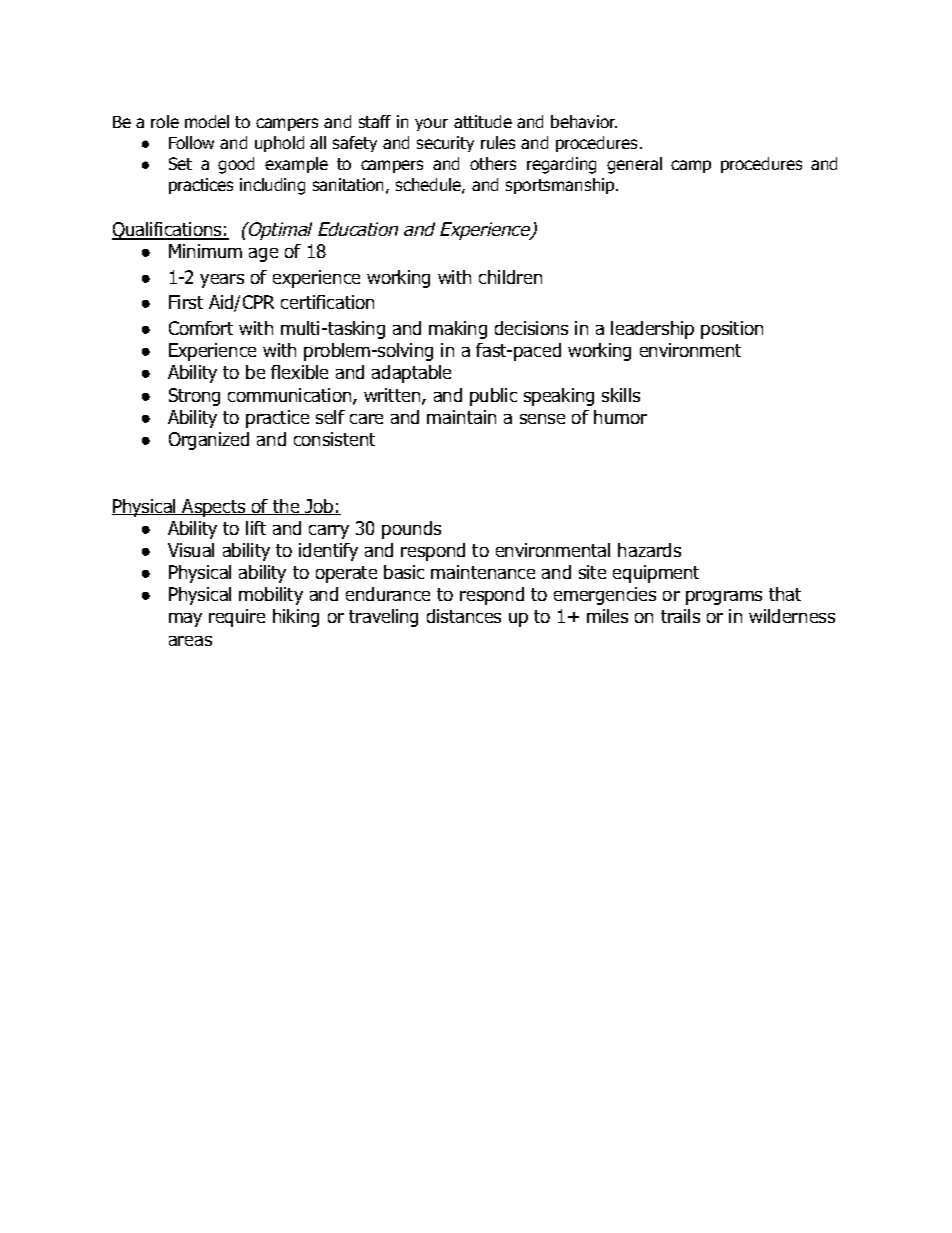 Image resolution: width=952 pixels, height=1233 pixels. I want to click on hazards, so click(649, 550).
